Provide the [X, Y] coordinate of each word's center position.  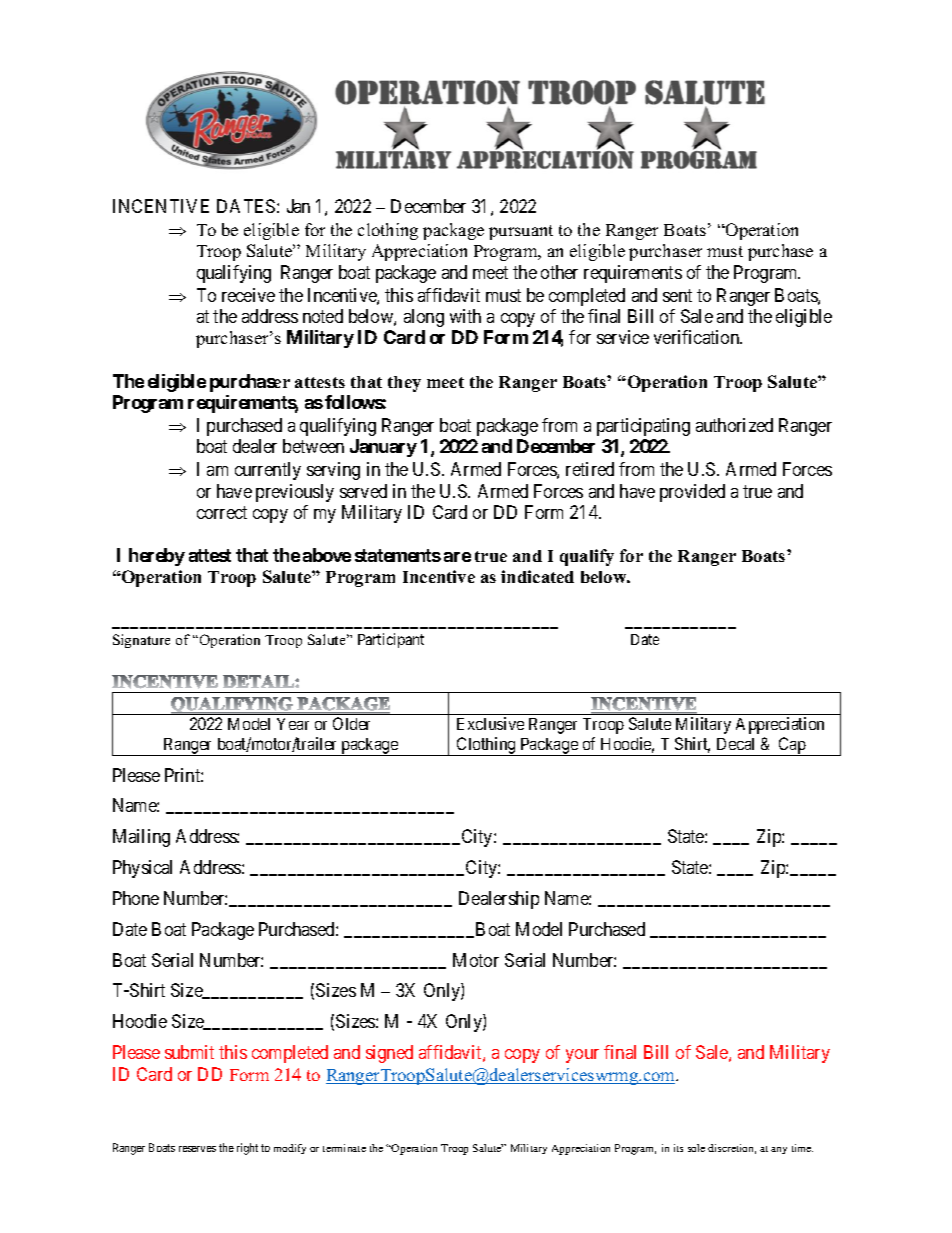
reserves [197, 1149]
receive [248, 295]
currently [268, 471]
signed [389, 1054]
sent [677, 295]
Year [293, 724]
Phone [136, 898]
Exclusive [490, 723]
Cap [792, 746]
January [383, 448]
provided [692, 493]
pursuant [521, 232]
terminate [344, 1148]
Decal [735, 744]
